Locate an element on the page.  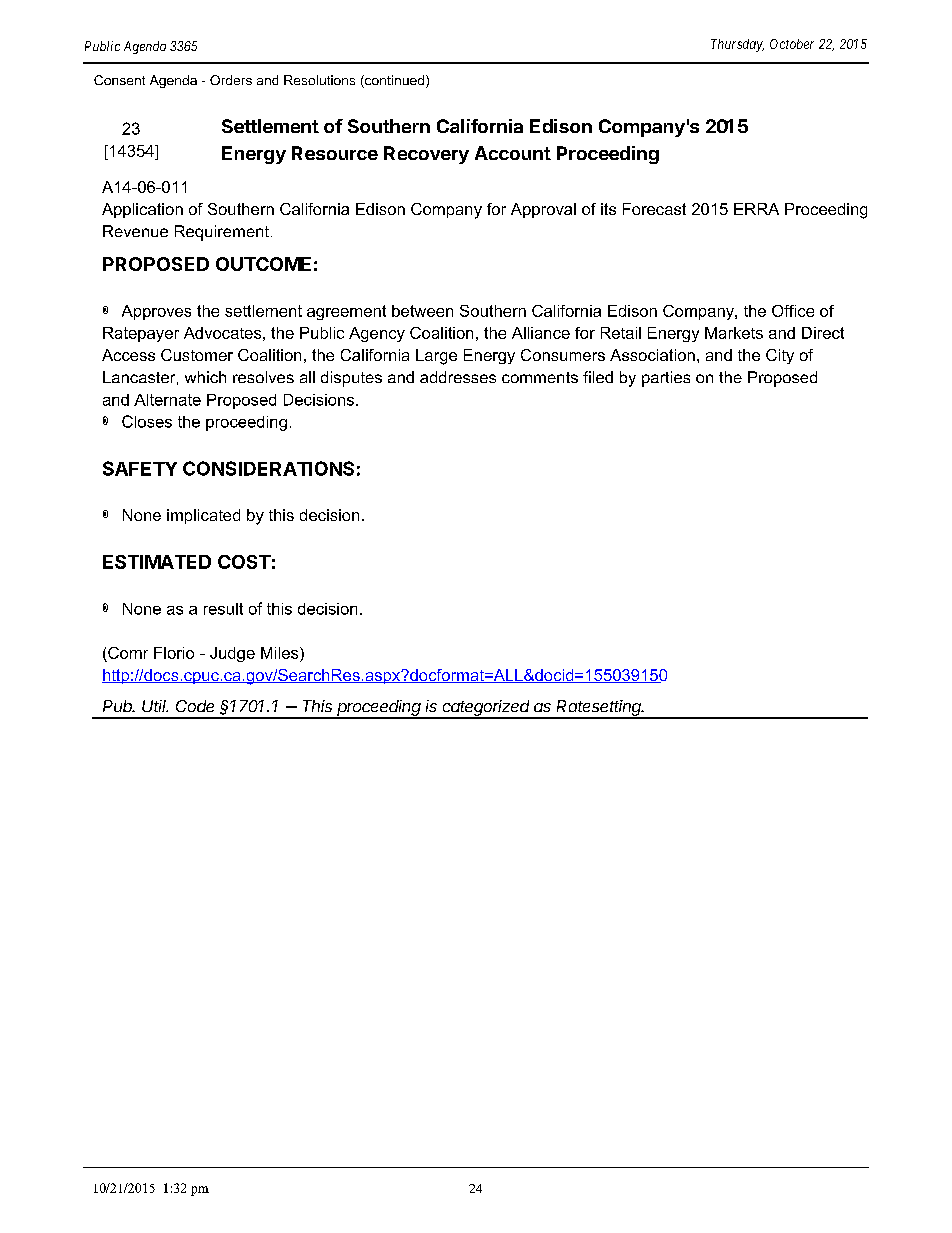
which is located at coordinates (205, 377).
